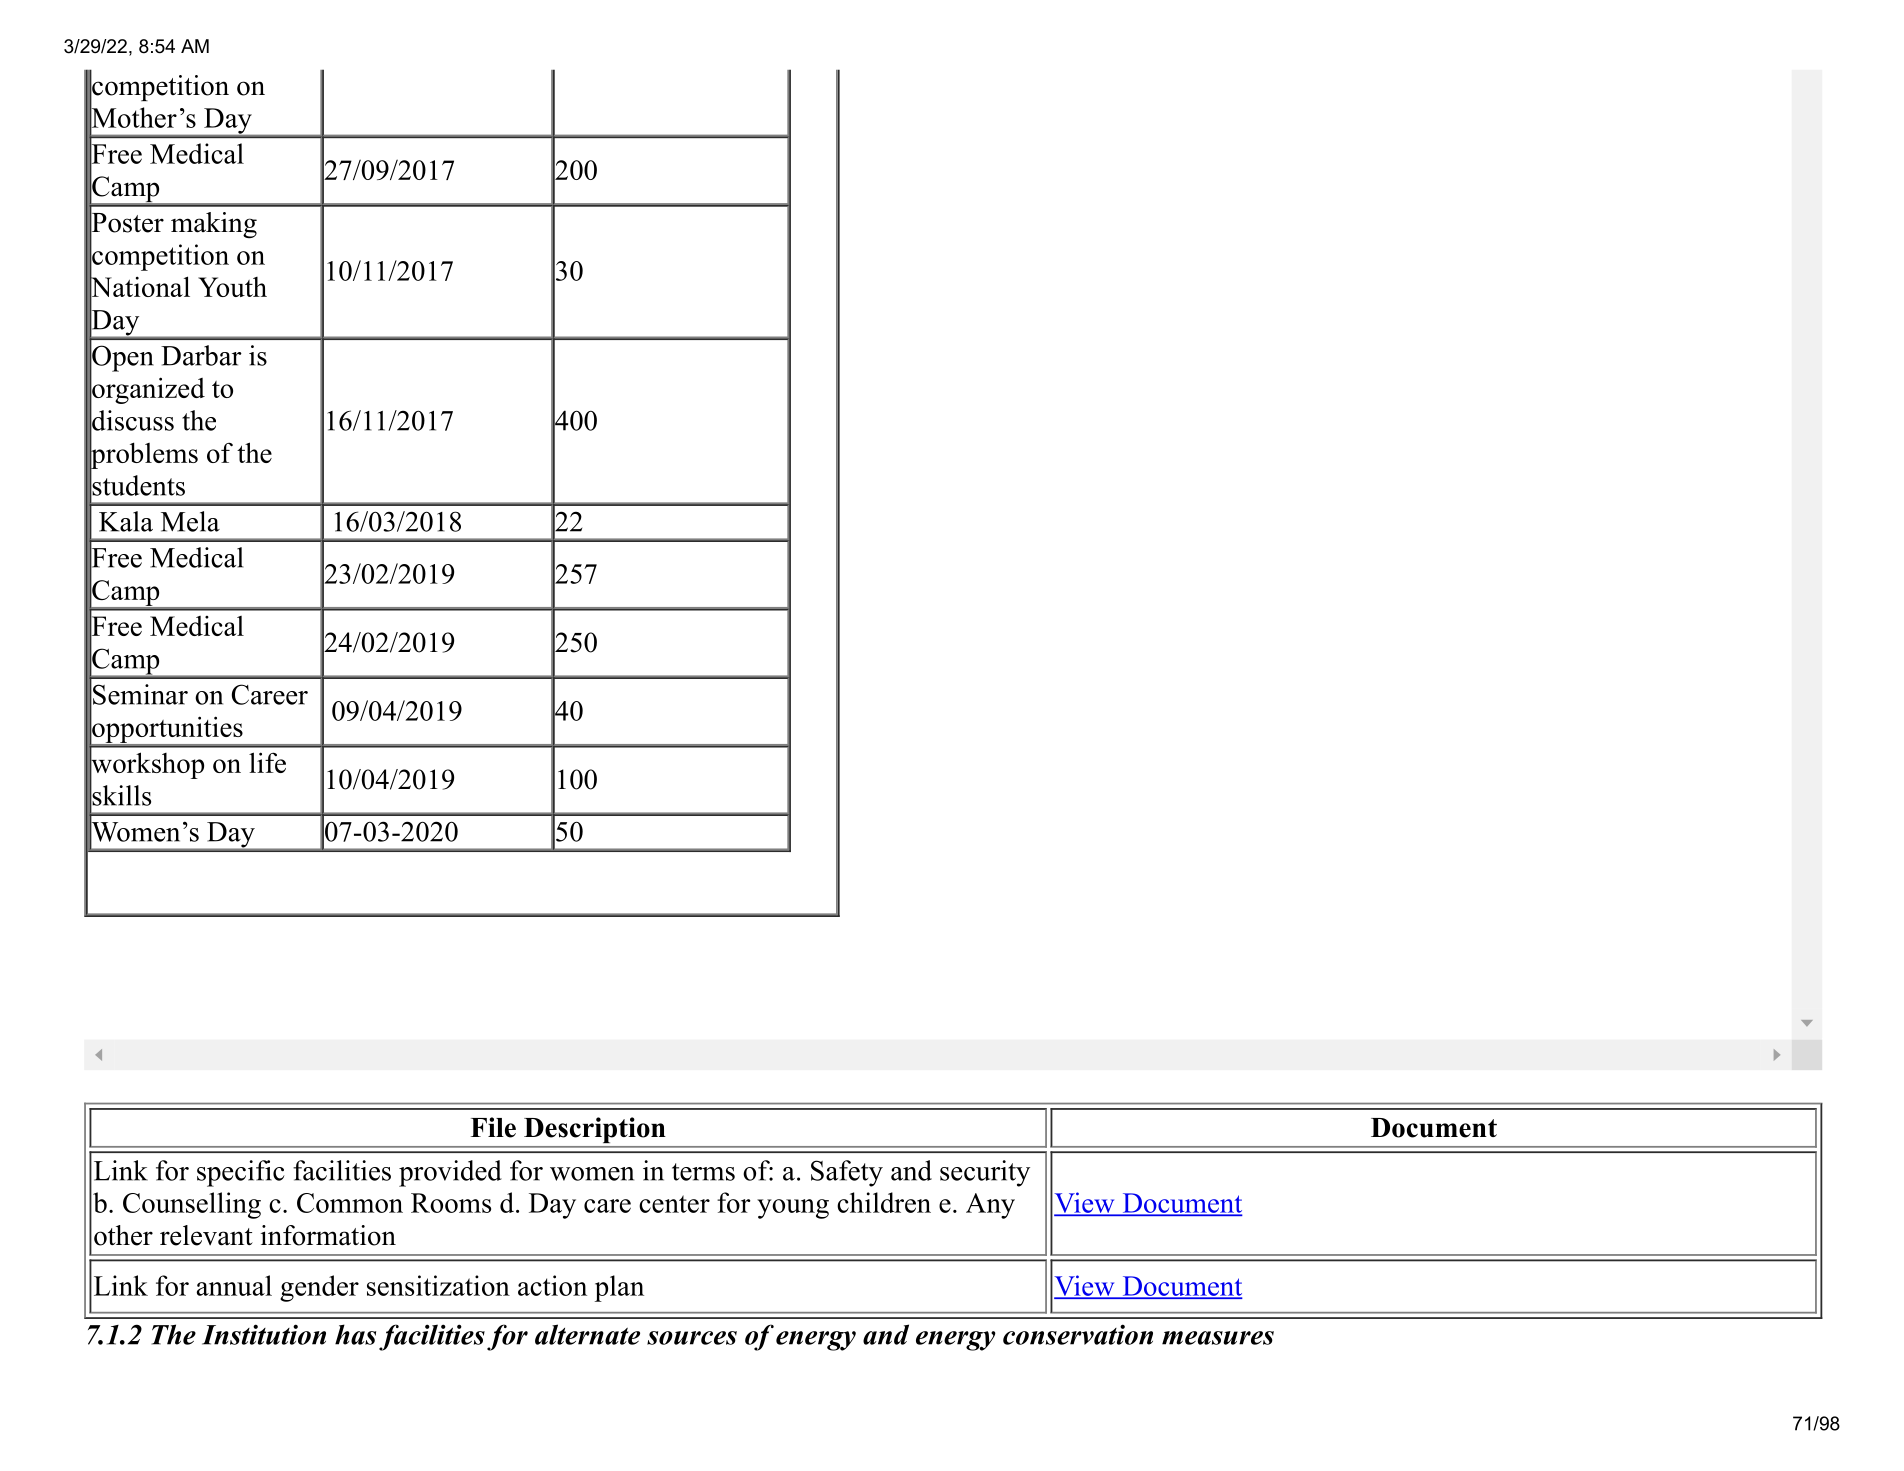 This screenshot has width=1904, height=1471. What do you see at coordinates (847, 1173) in the screenshot?
I see `Safety` at bounding box center [847, 1173].
